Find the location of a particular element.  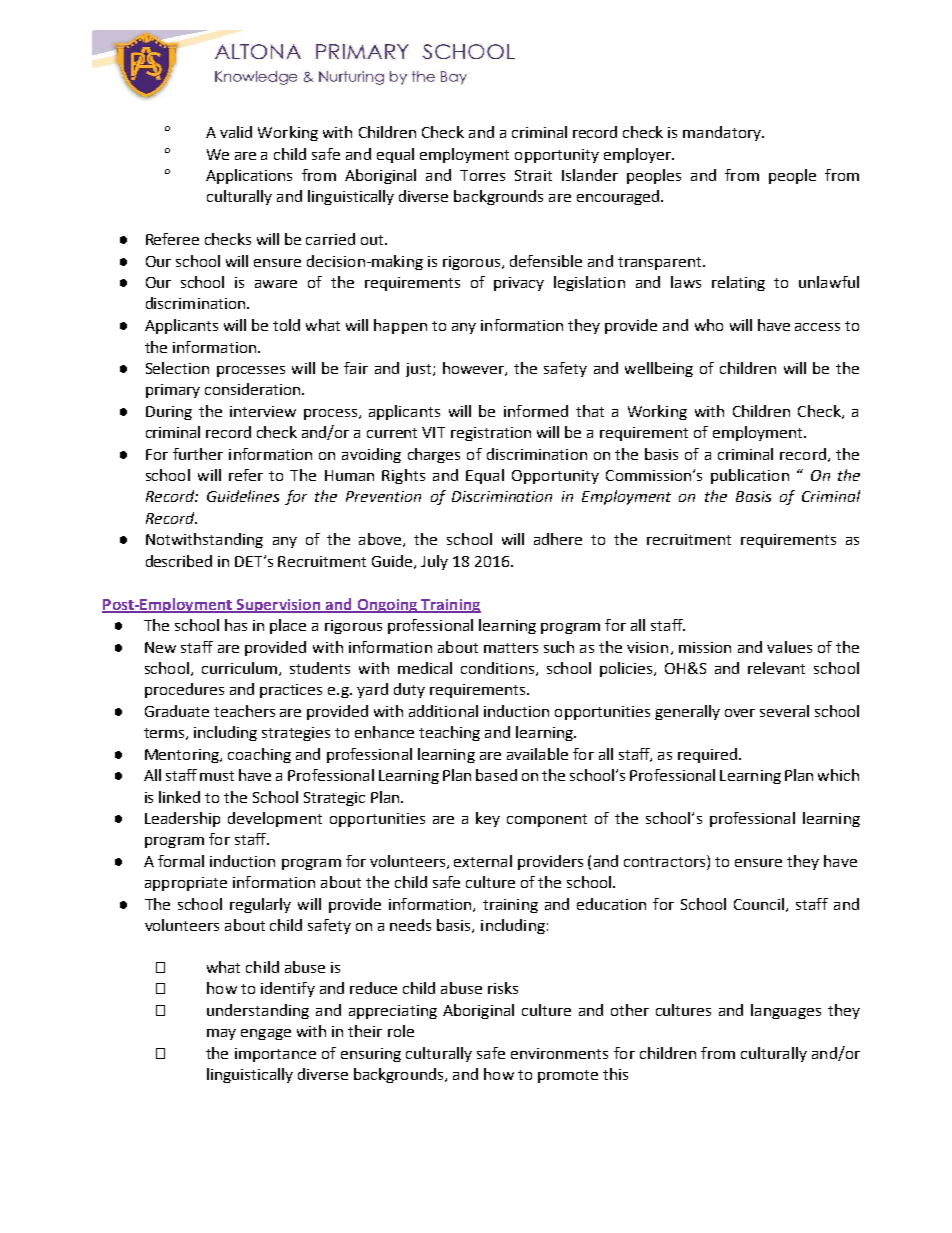

Applications is located at coordinates (249, 176).
